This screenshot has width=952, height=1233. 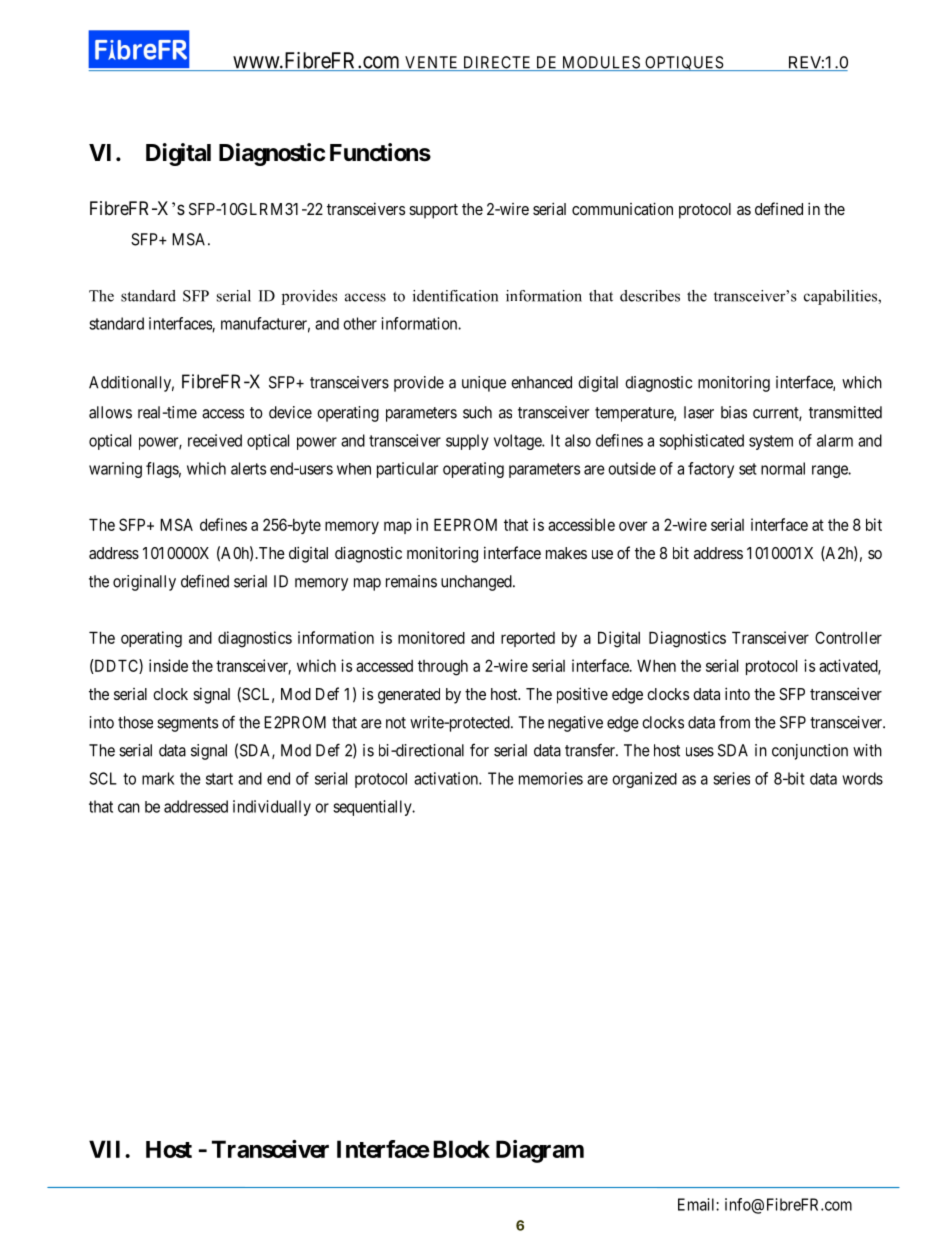 I want to click on through, so click(x=443, y=668).
